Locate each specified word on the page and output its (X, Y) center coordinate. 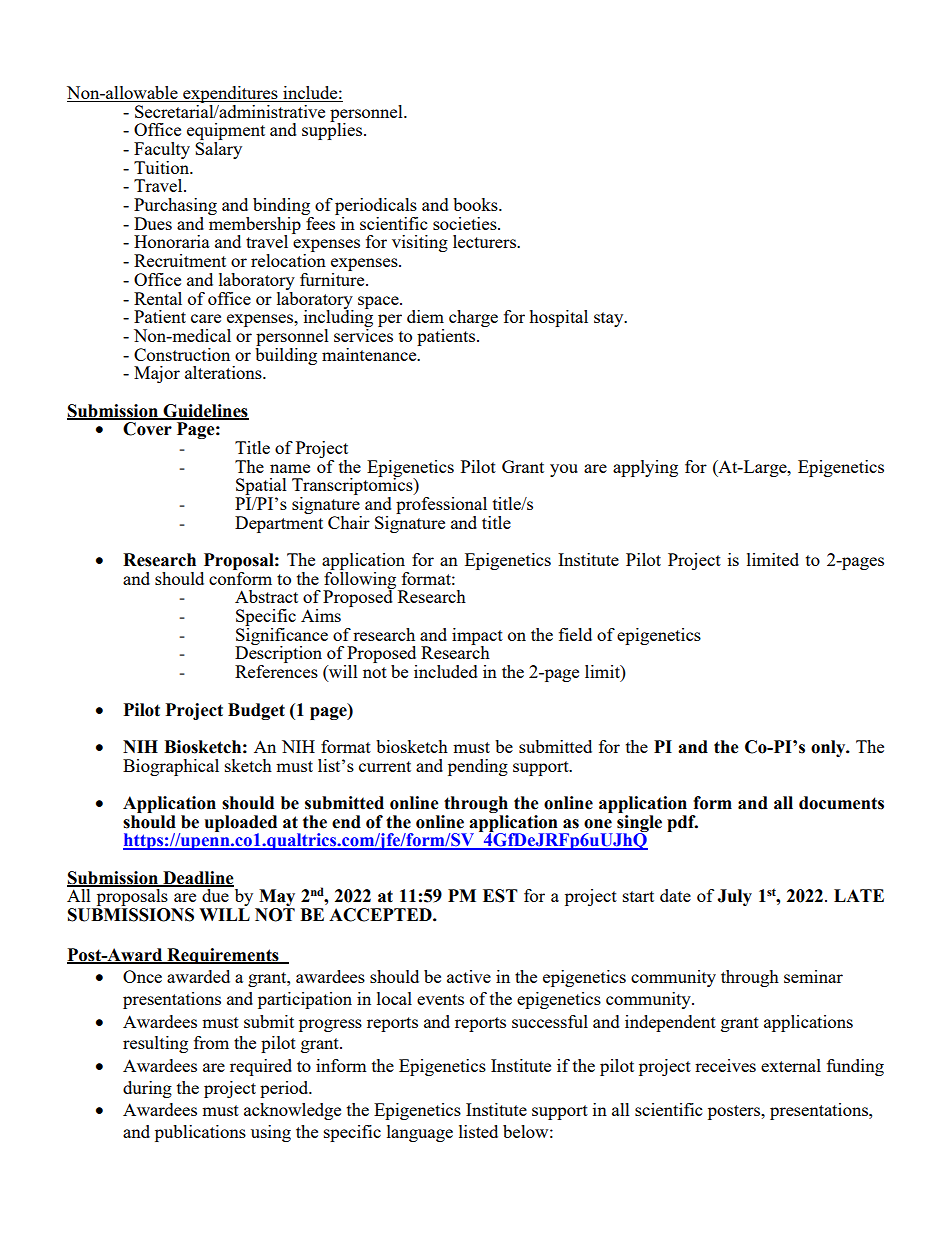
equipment (226, 133)
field (575, 634)
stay (610, 319)
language (420, 1133)
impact (477, 637)
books (476, 204)
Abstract (266, 596)
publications (200, 1133)
